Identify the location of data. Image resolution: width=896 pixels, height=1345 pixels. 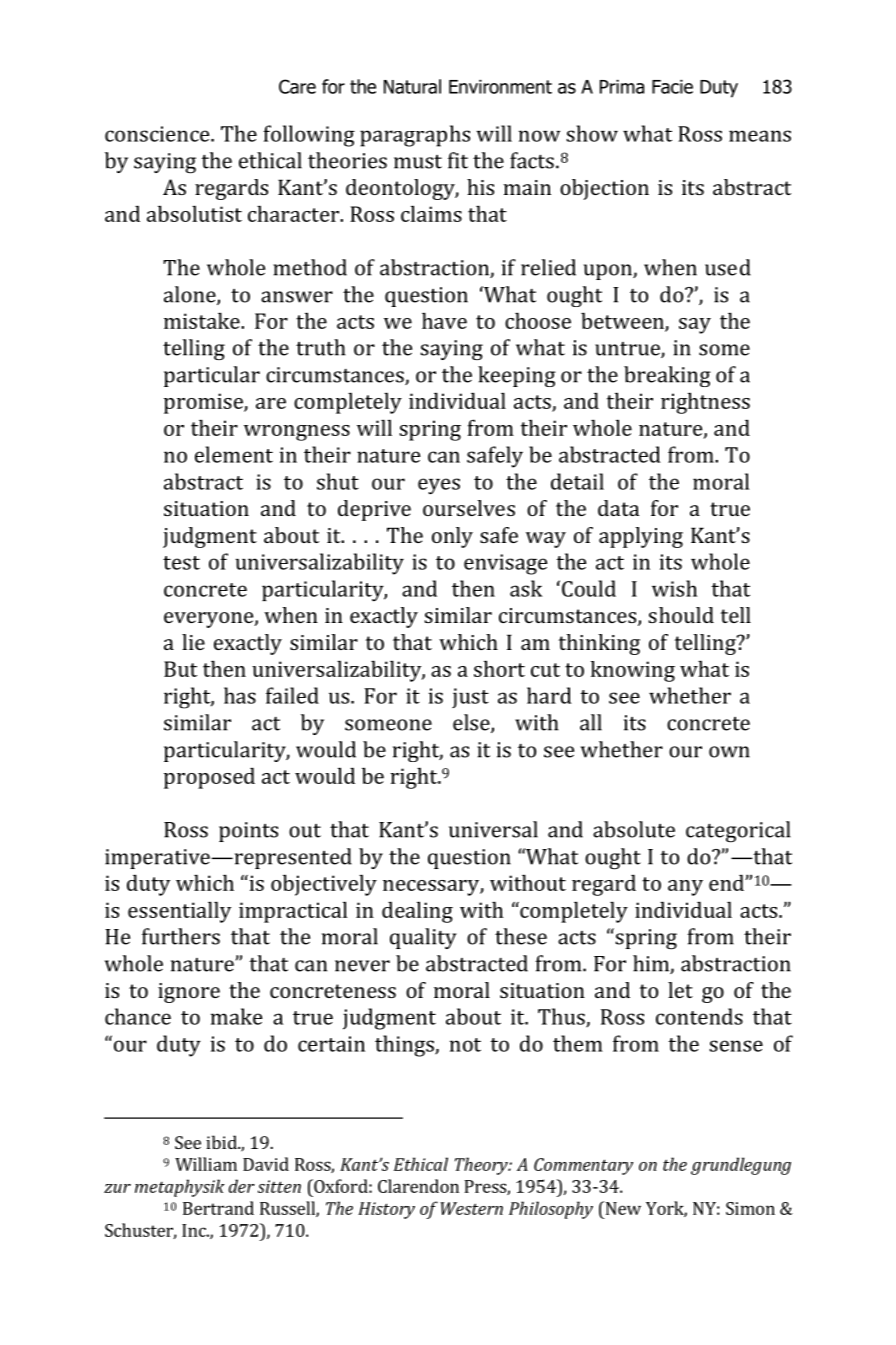
(618, 508).
